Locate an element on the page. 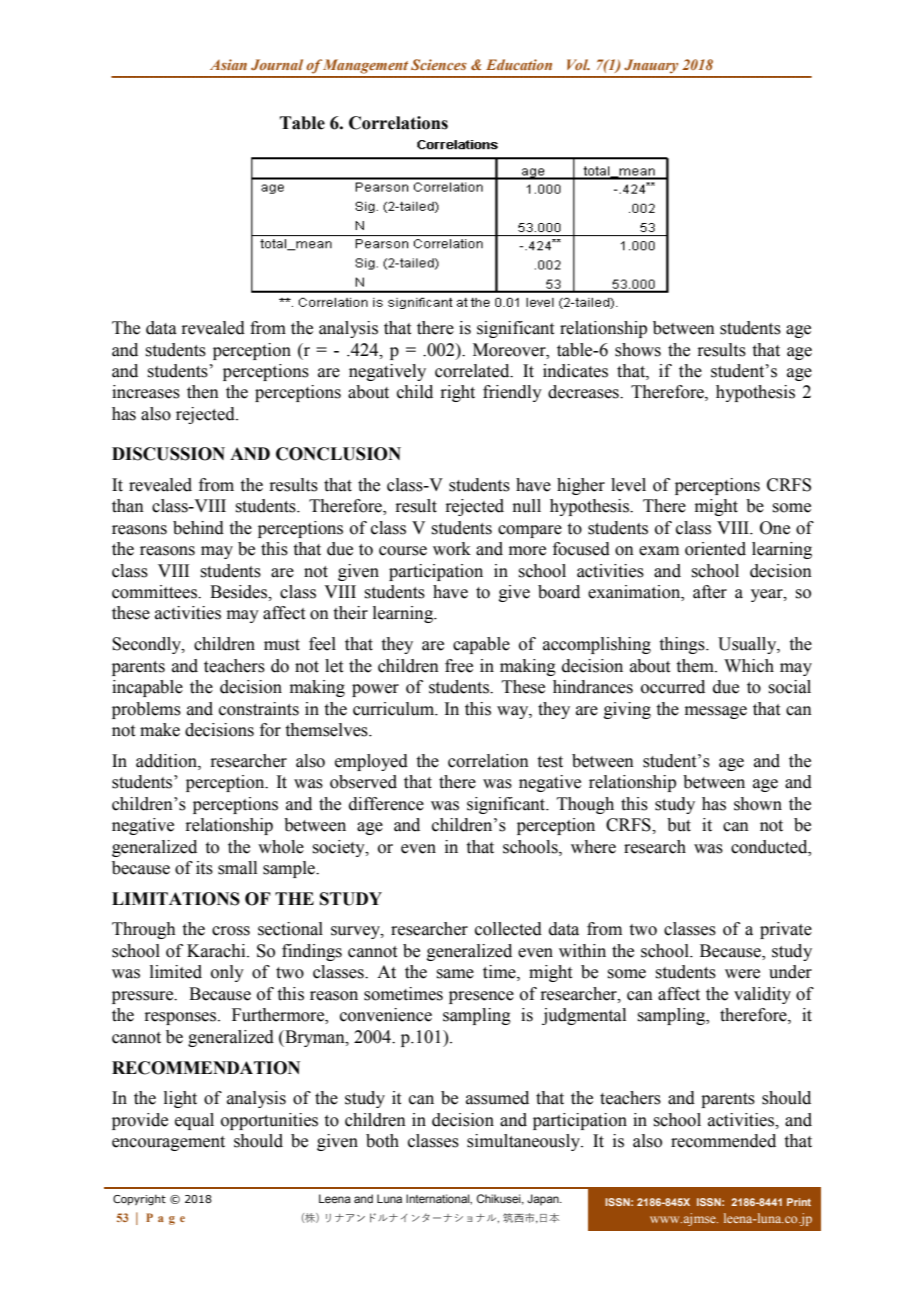 The image size is (924, 1308). curriculum is located at coordinates (395, 709).
